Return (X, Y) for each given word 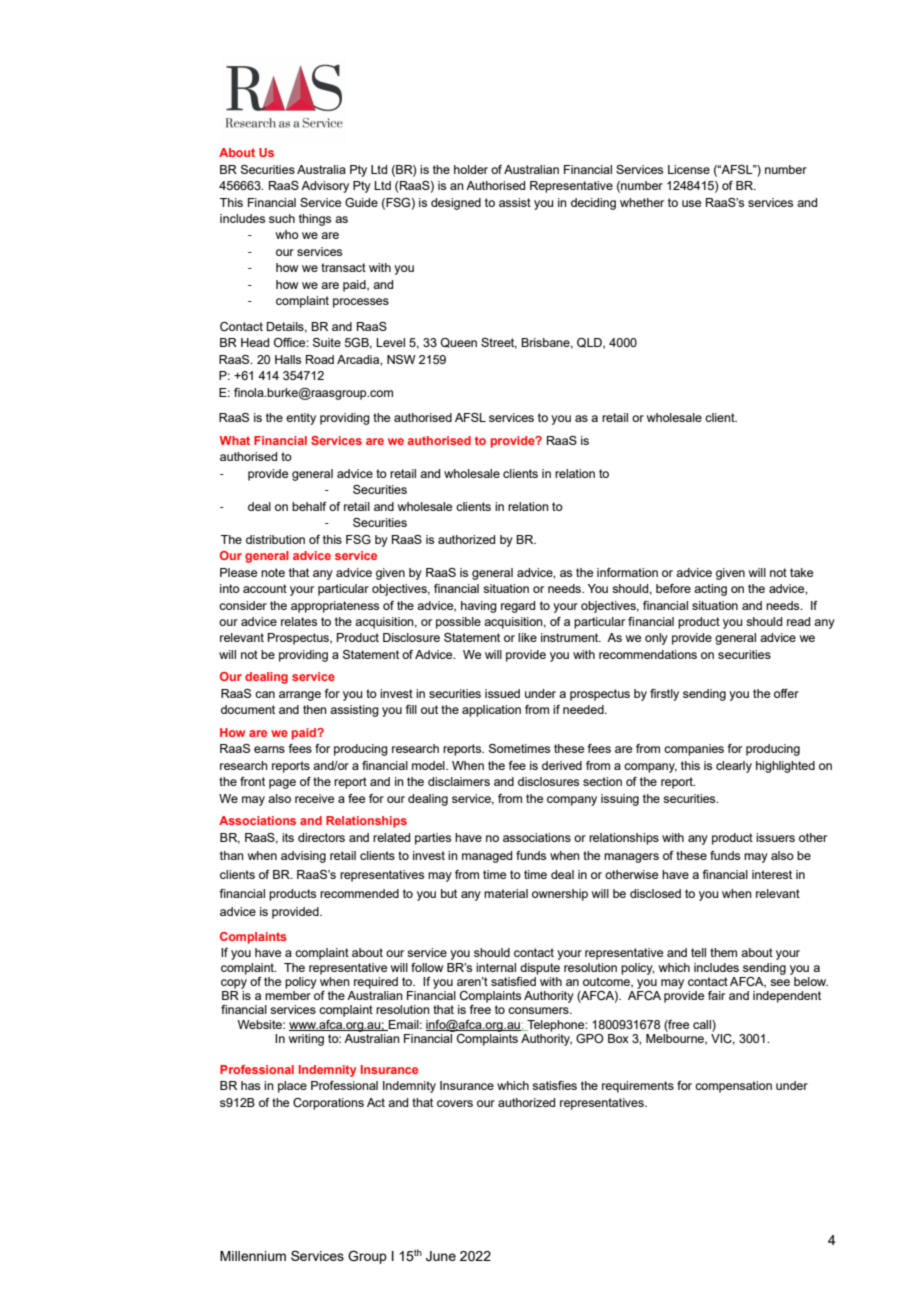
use (691, 203)
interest (772, 874)
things (315, 220)
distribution (275, 539)
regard (518, 607)
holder (471, 169)
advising (303, 857)
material (506, 893)
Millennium (253, 1256)
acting (710, 590)
